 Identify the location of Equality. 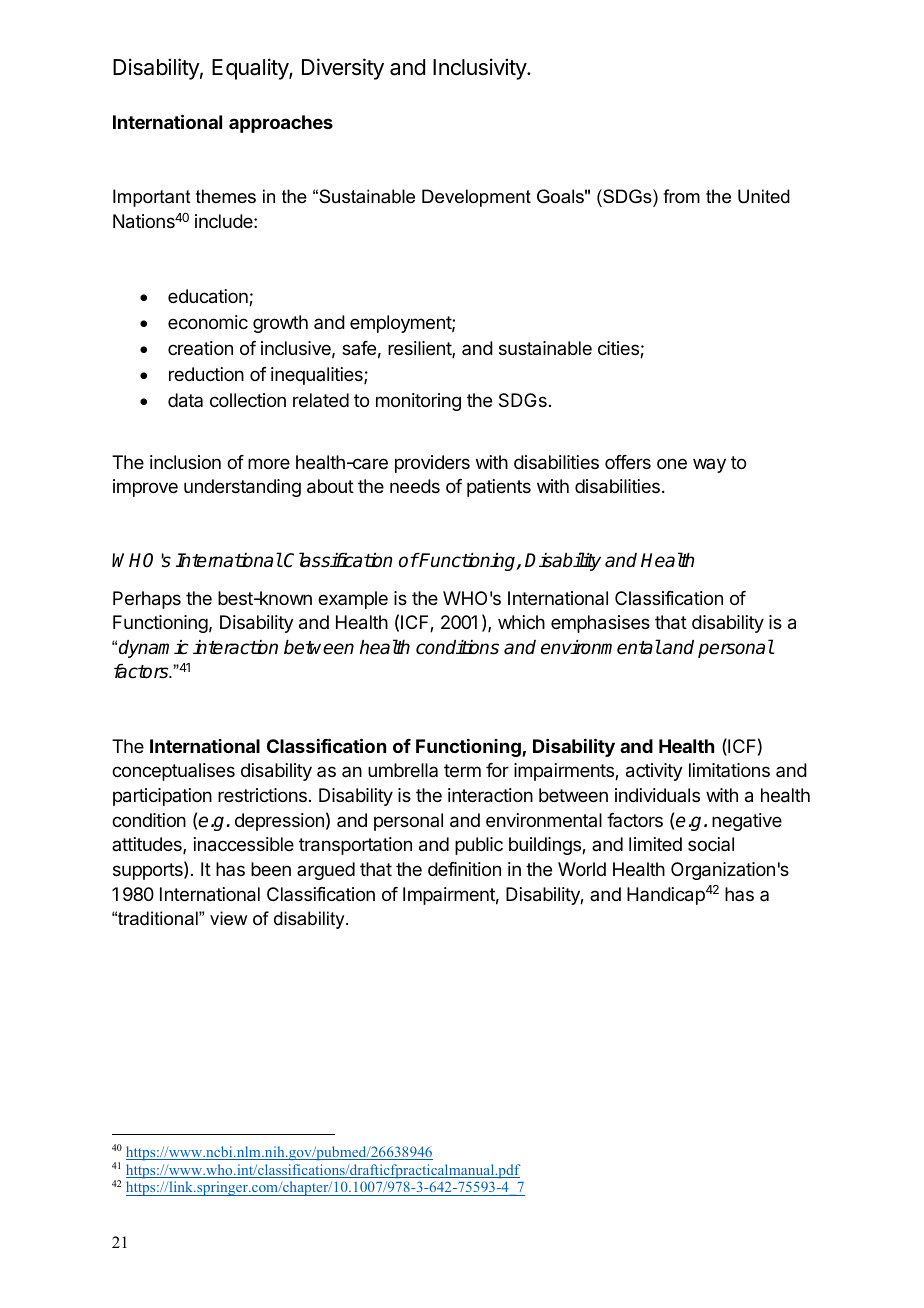
(251, 69).
